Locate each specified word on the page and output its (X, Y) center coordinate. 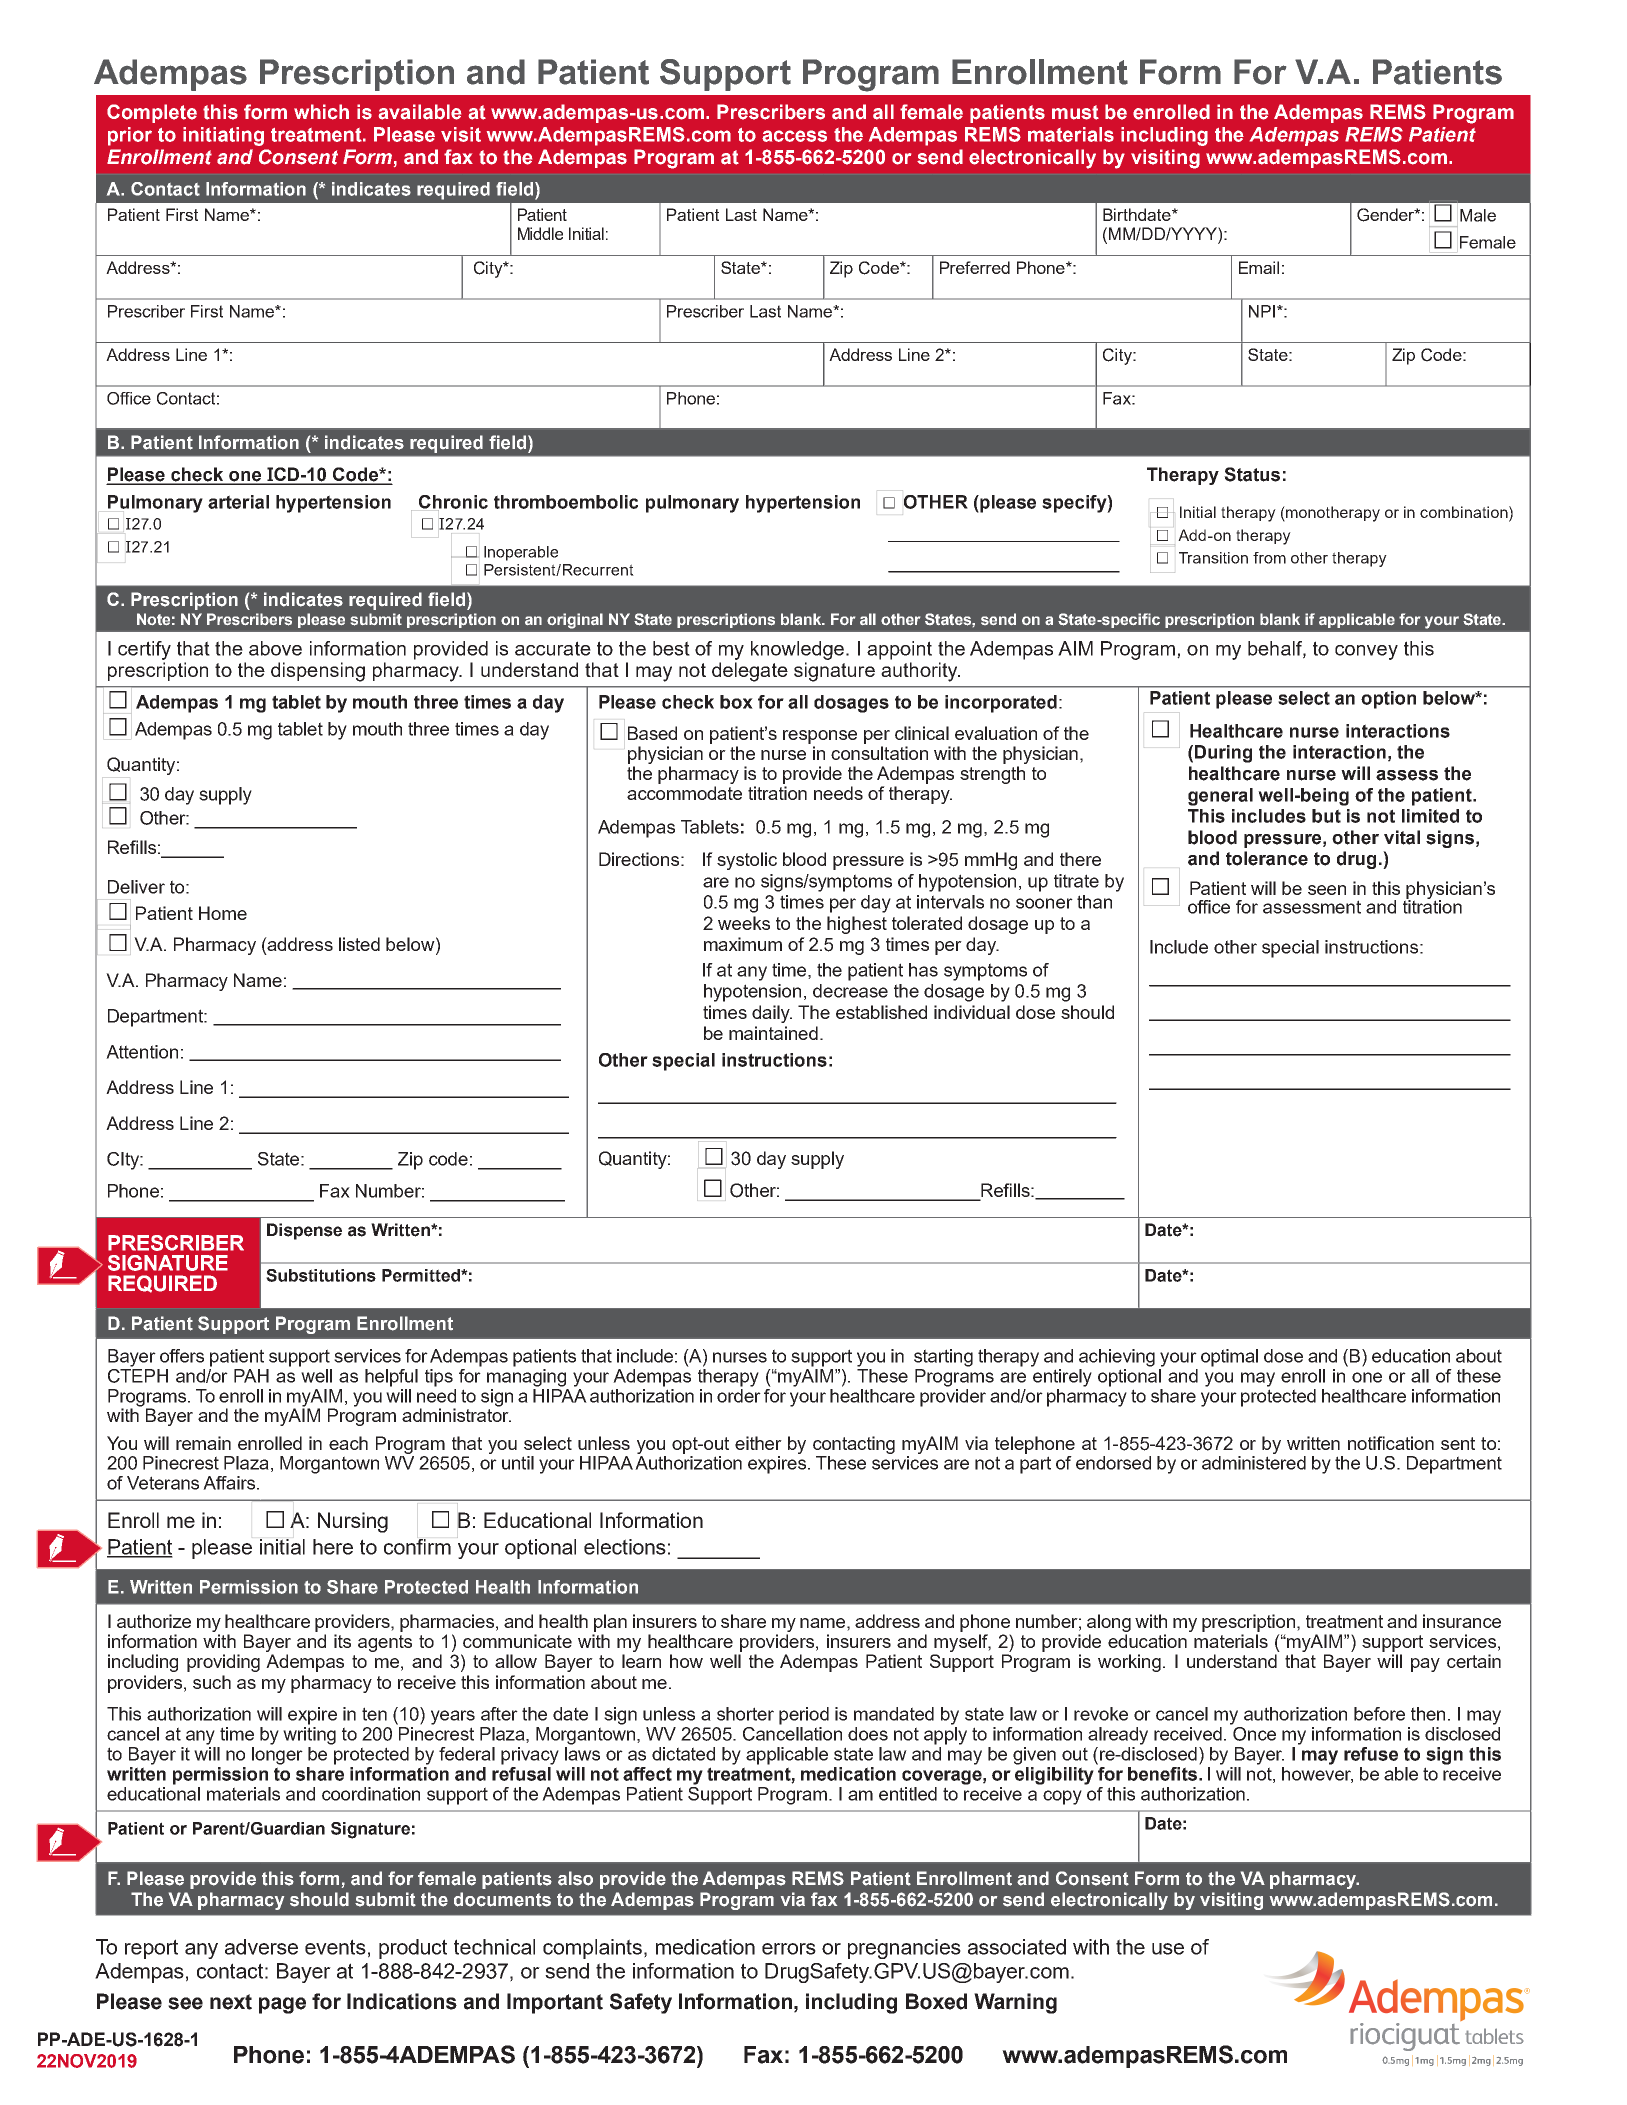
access (794, 136)
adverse (261, 1947)
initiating (223, 136)
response (820, 737)
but (1326, 816)
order (739, 1394)
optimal (1229, 1358)
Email (1259, 267)
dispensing (318, 672)
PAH (251, 1376)
